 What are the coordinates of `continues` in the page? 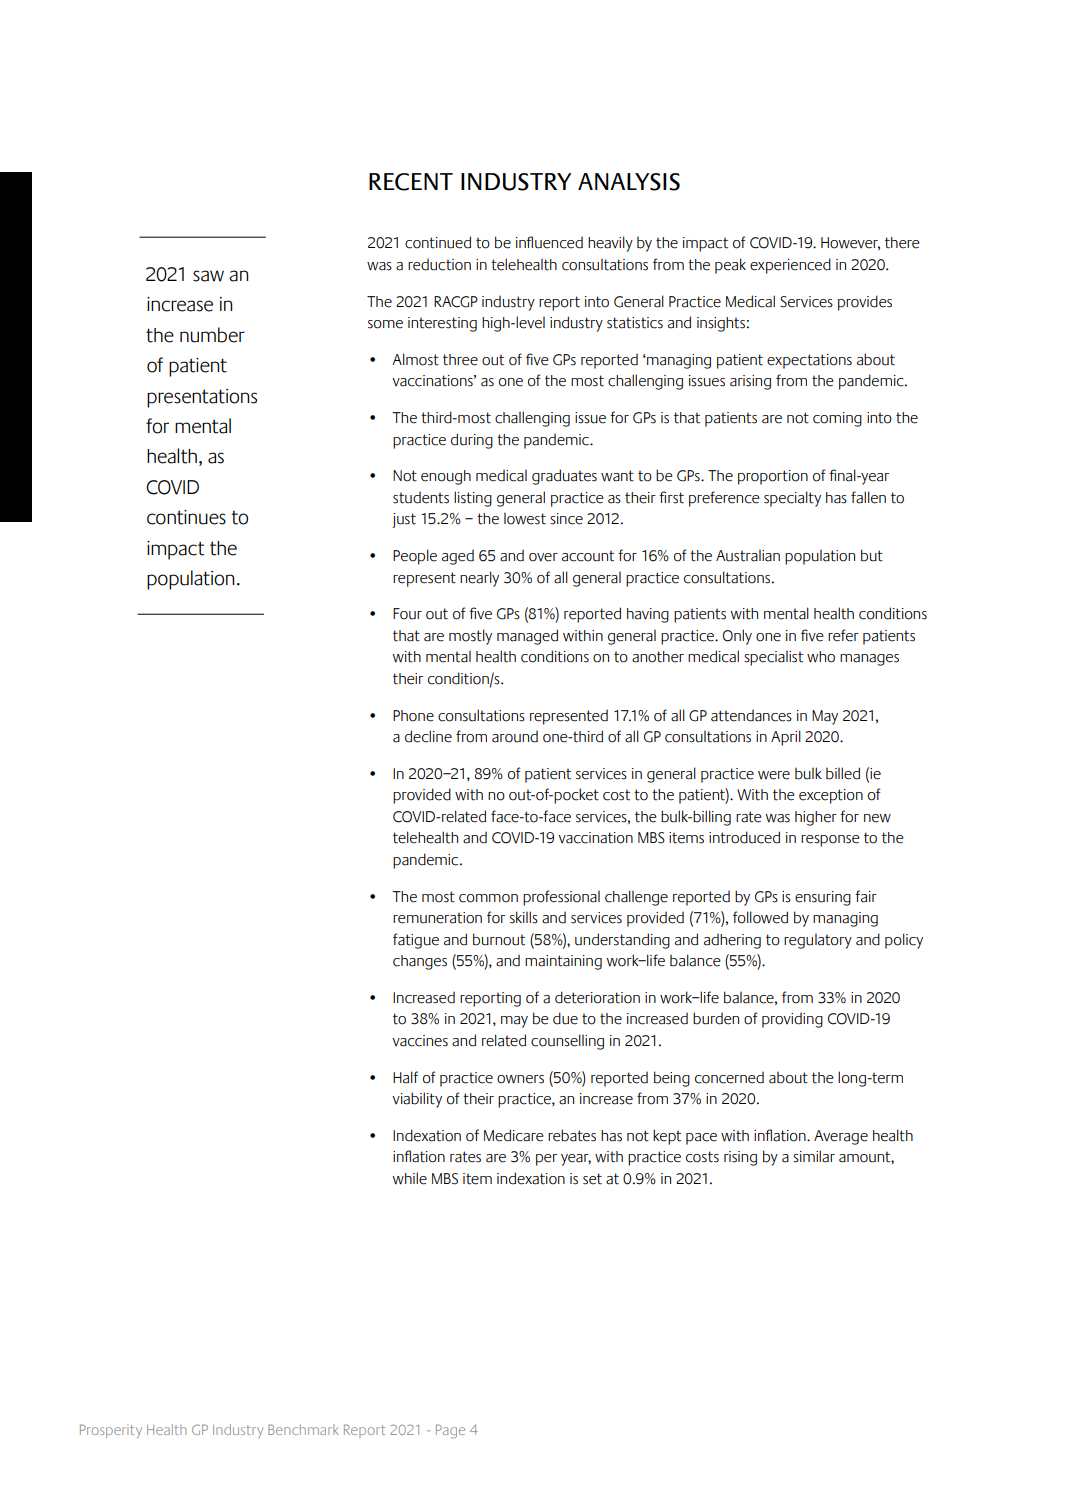 It's located at (186, 517).
